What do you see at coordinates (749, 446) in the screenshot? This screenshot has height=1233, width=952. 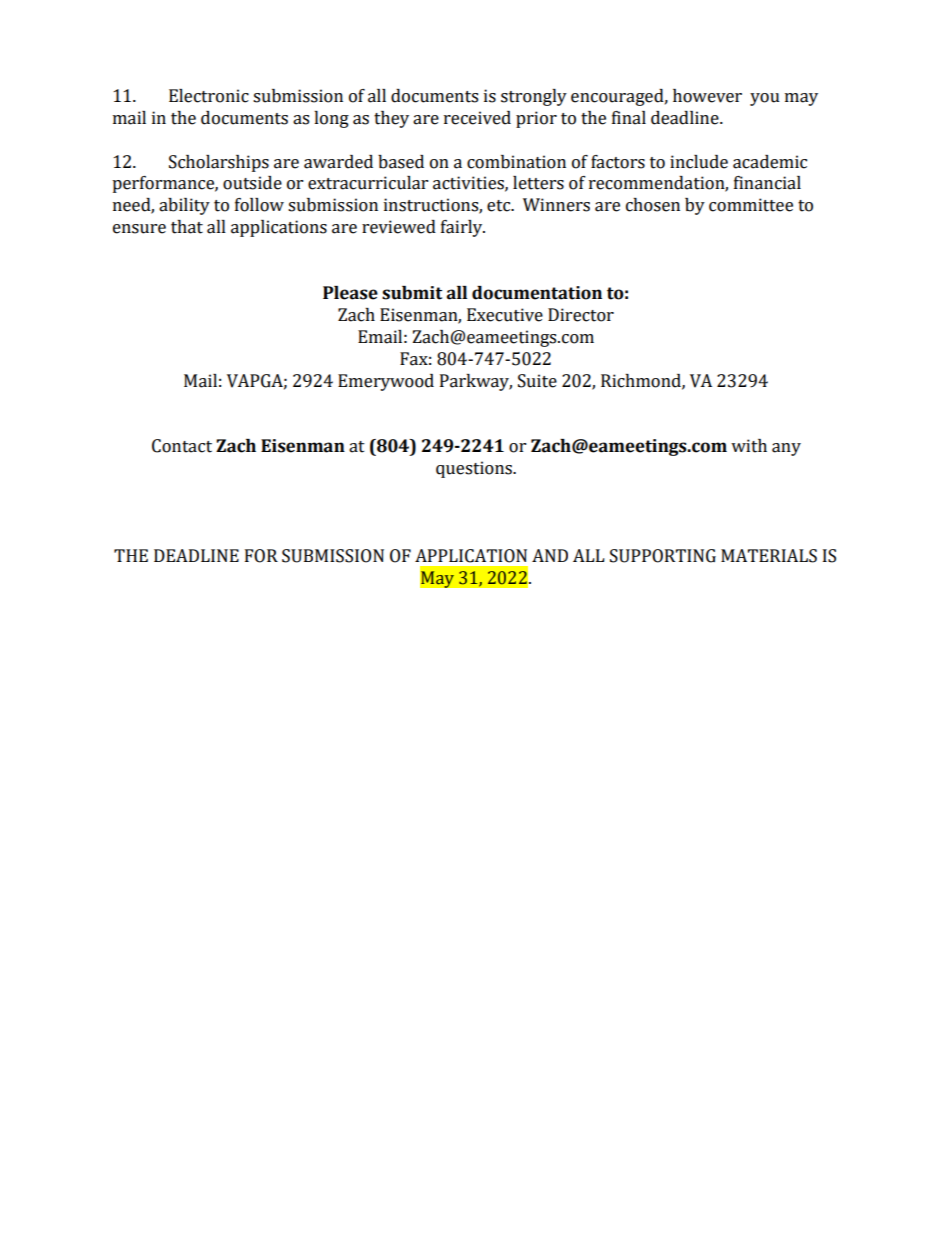 I see `with` at bounding box center [749, 446].
